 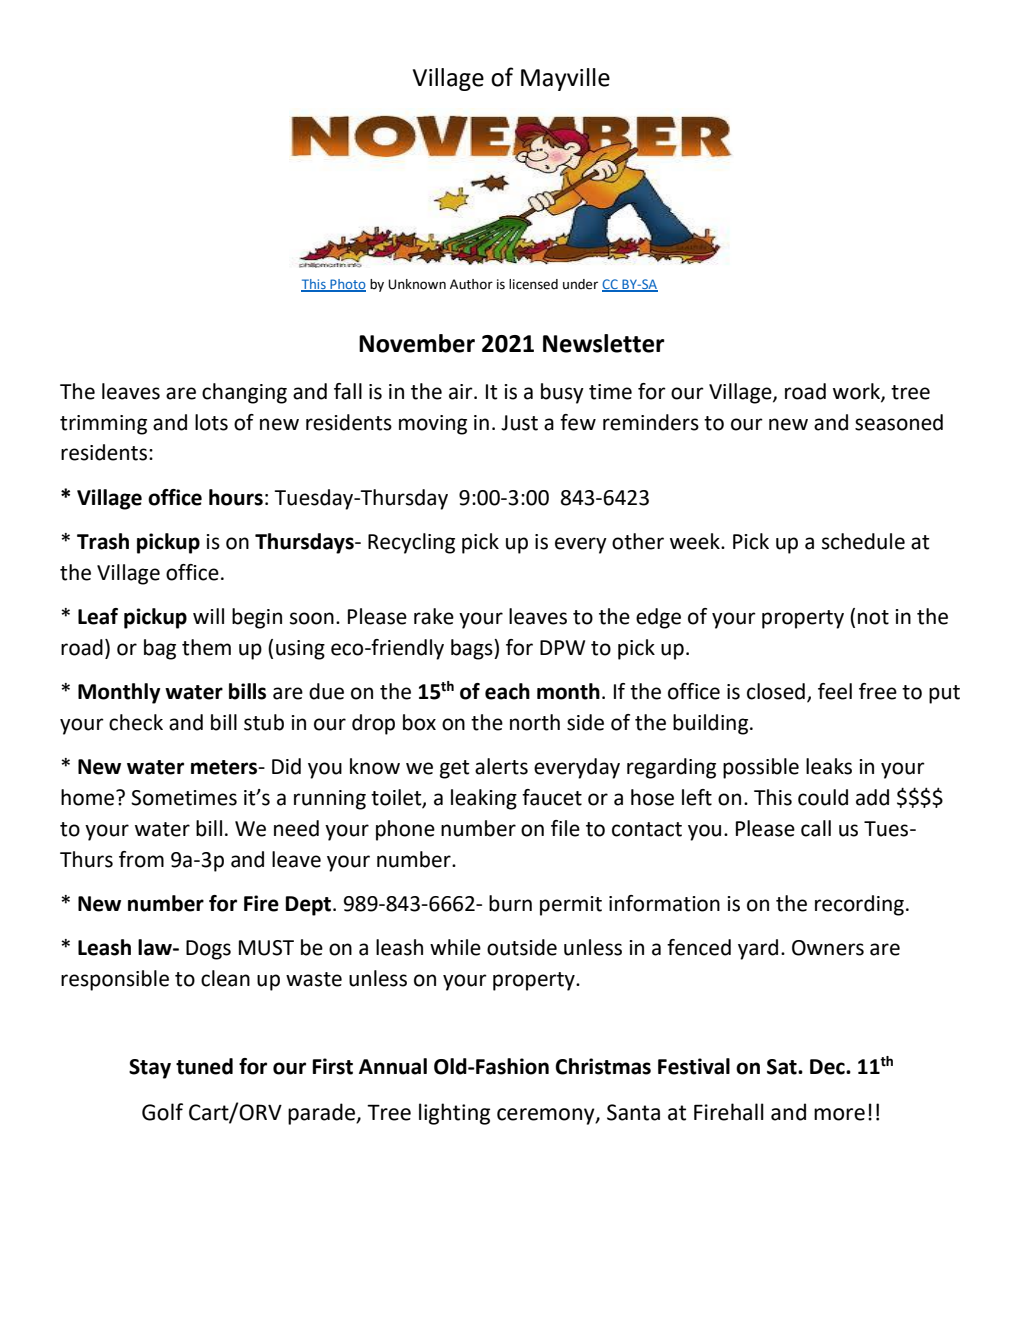 I want to click on each, so click(x=507, y=691).
